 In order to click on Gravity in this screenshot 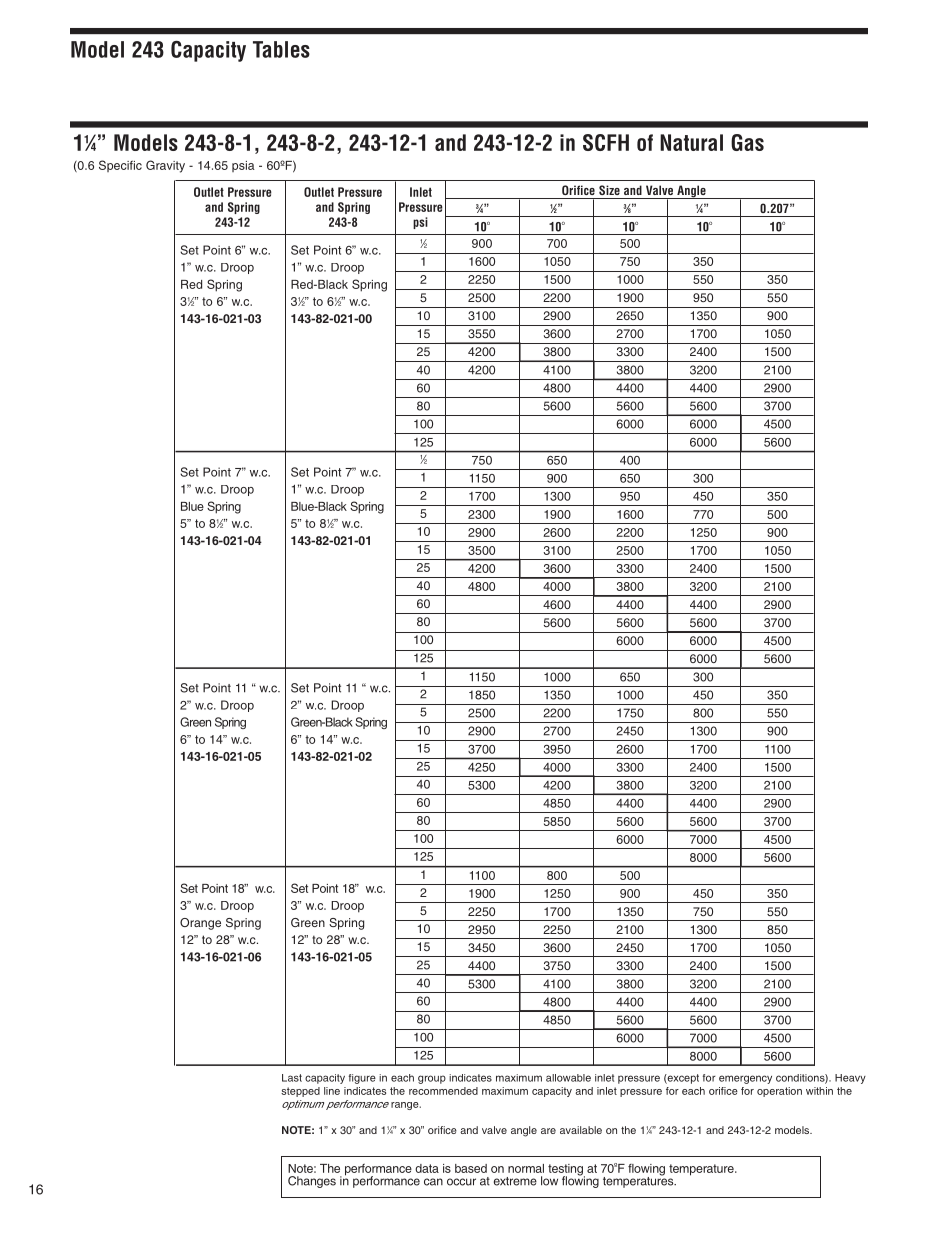, I will do `click(165, 166)`.
